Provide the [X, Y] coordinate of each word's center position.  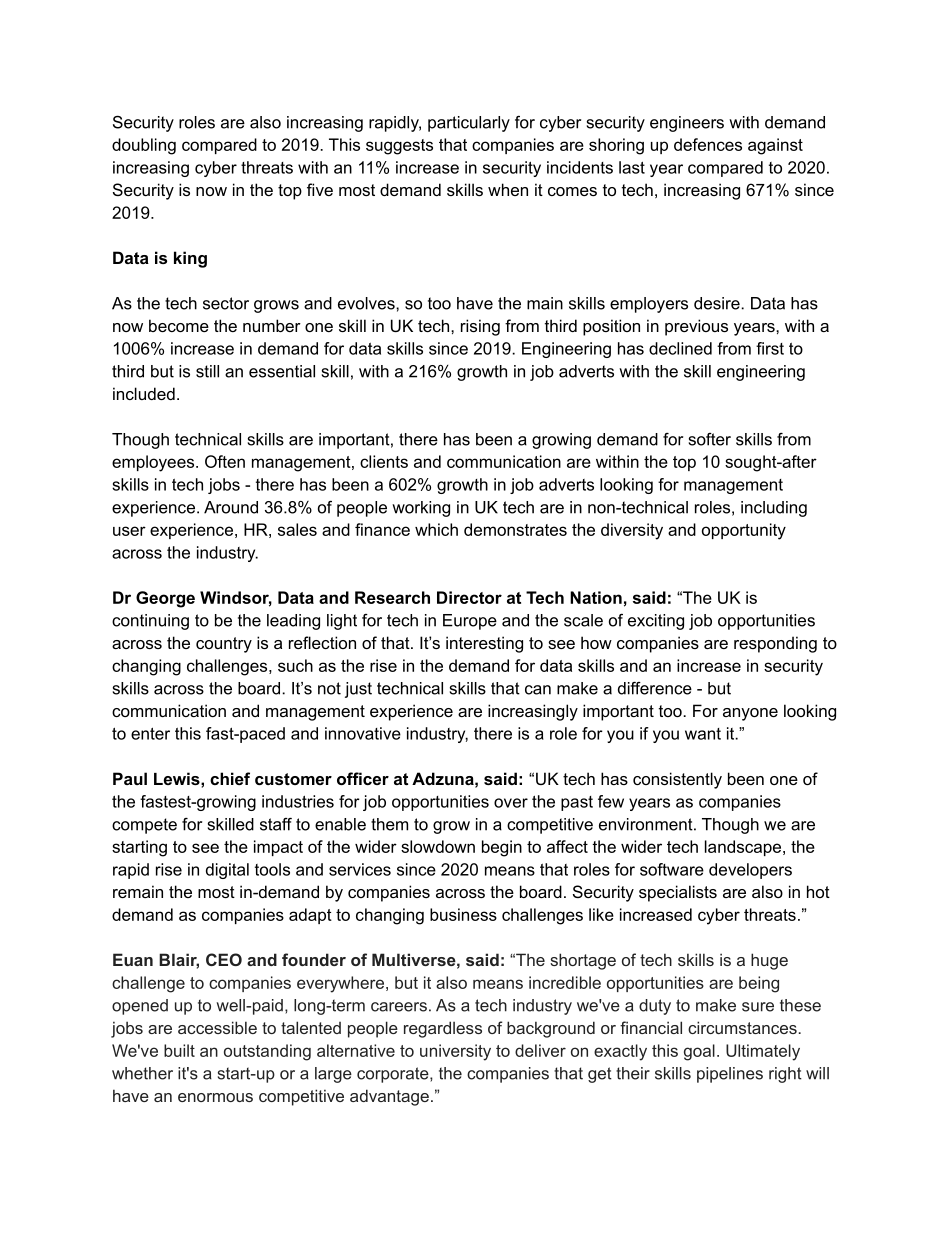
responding [775, 644]
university [455, 1052]
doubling [144, 146]
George [165, 599]
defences [708, 144]
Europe [470, 622]
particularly [469, 124]
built [179, 1050]
